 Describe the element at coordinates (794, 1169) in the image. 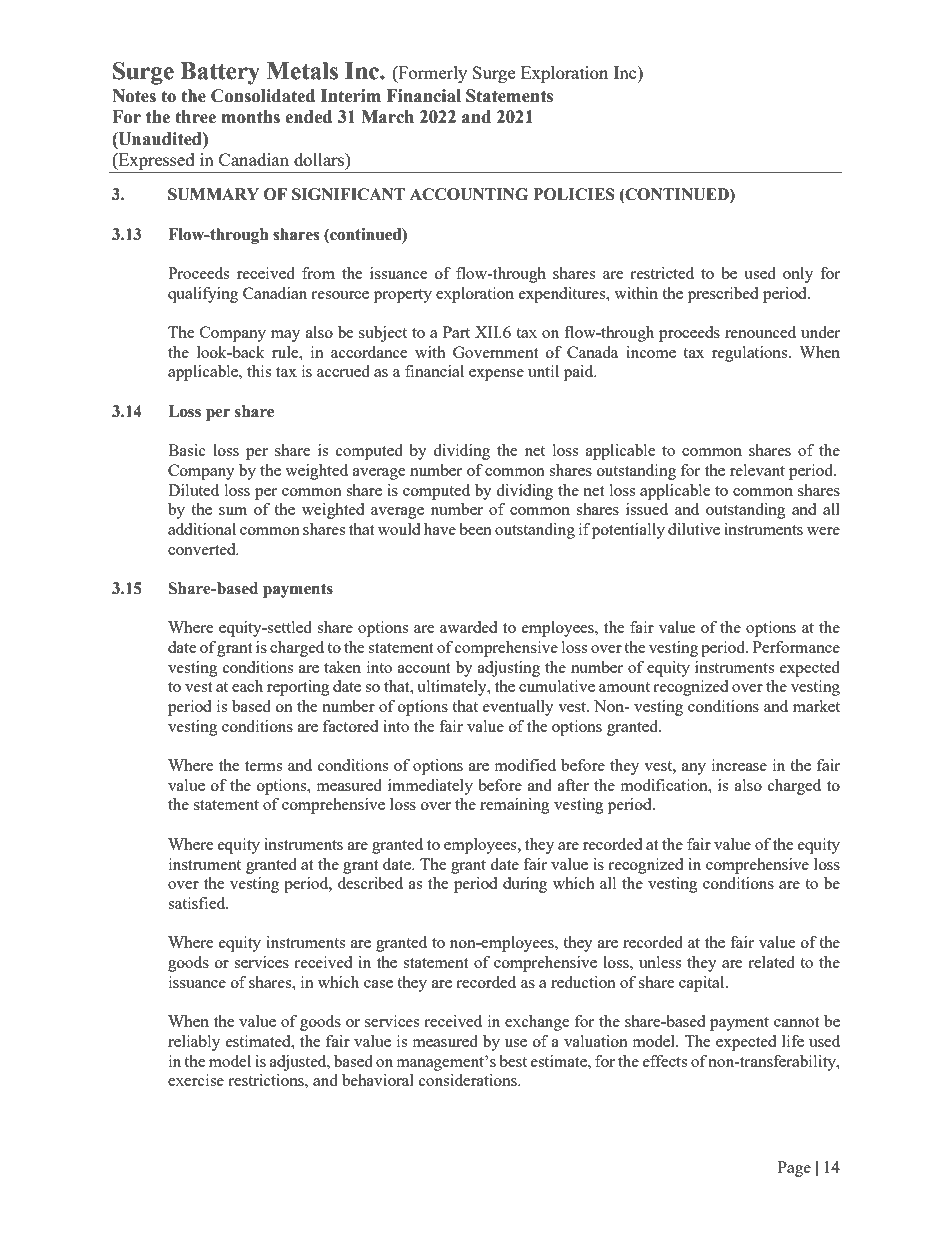

I see `Page` at that location.
